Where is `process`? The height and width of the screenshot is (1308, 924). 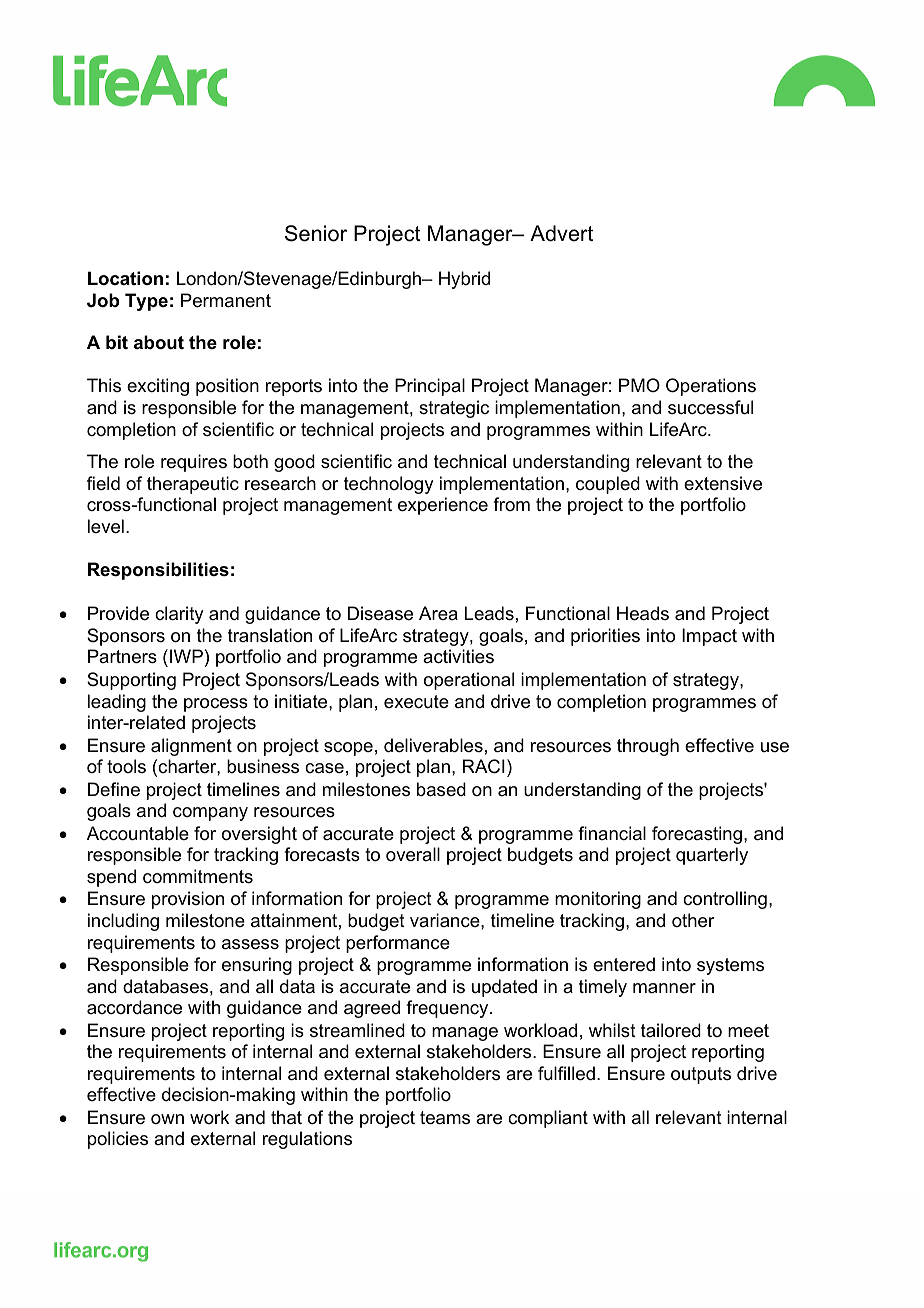
process is located at coordinates (216, 705).
